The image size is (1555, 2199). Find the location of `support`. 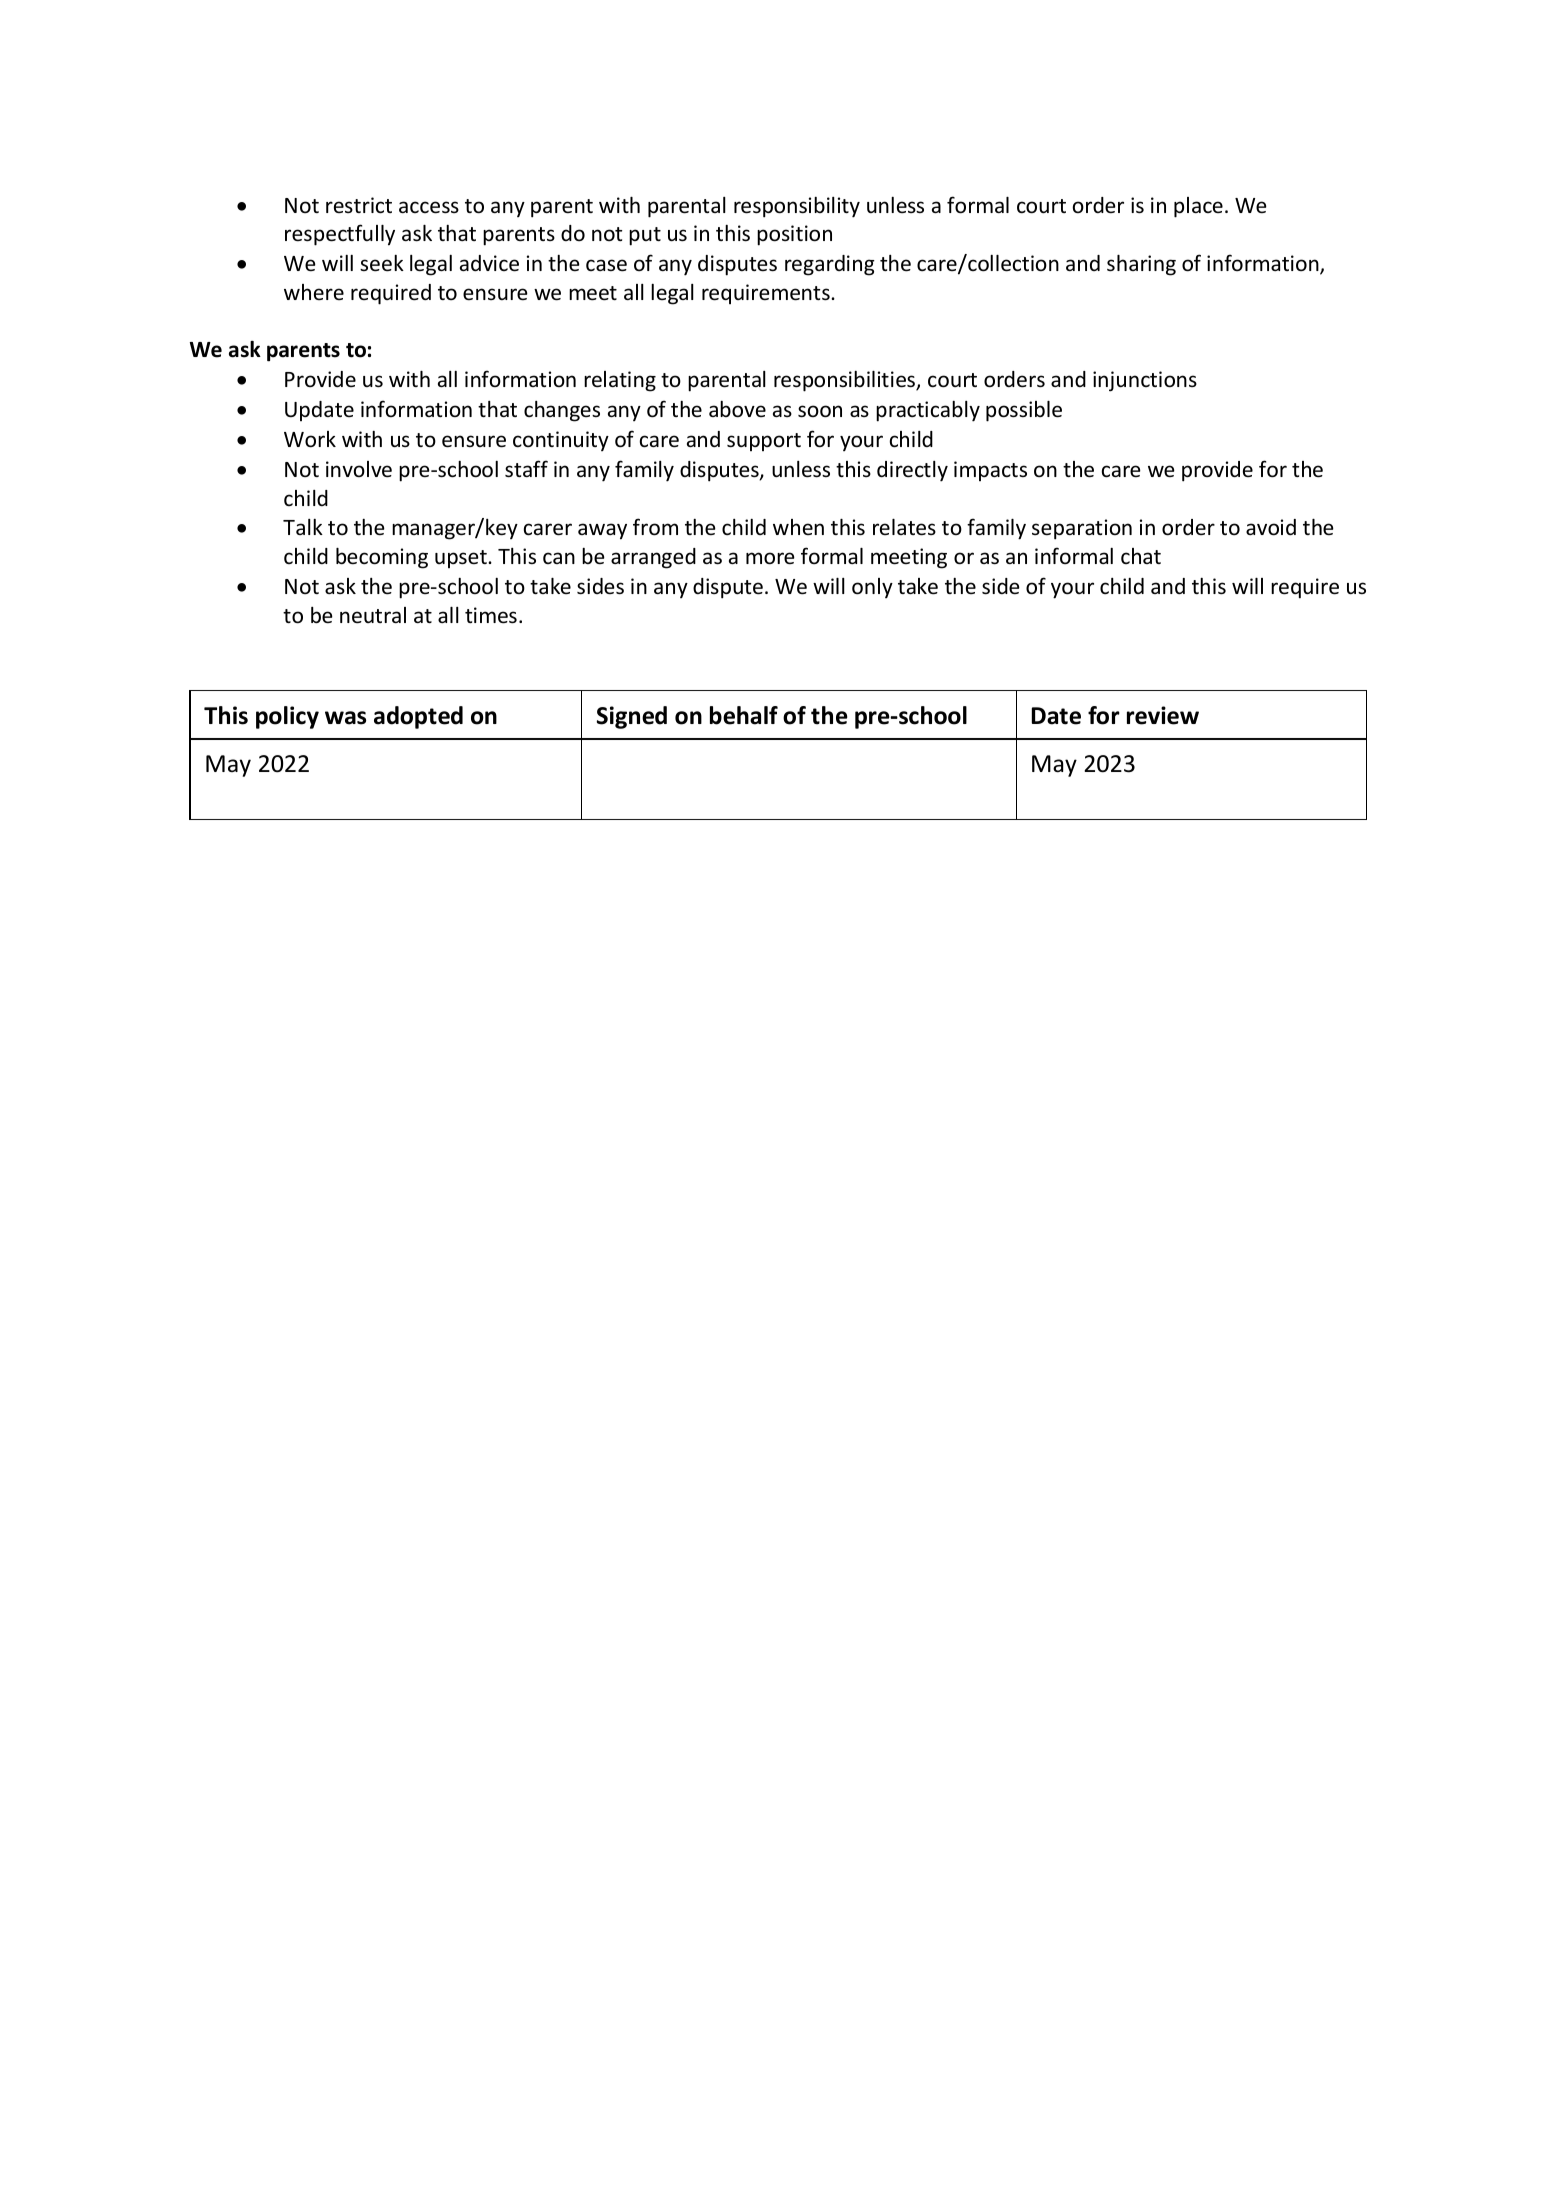

support is located at coordinates (764, 442).
